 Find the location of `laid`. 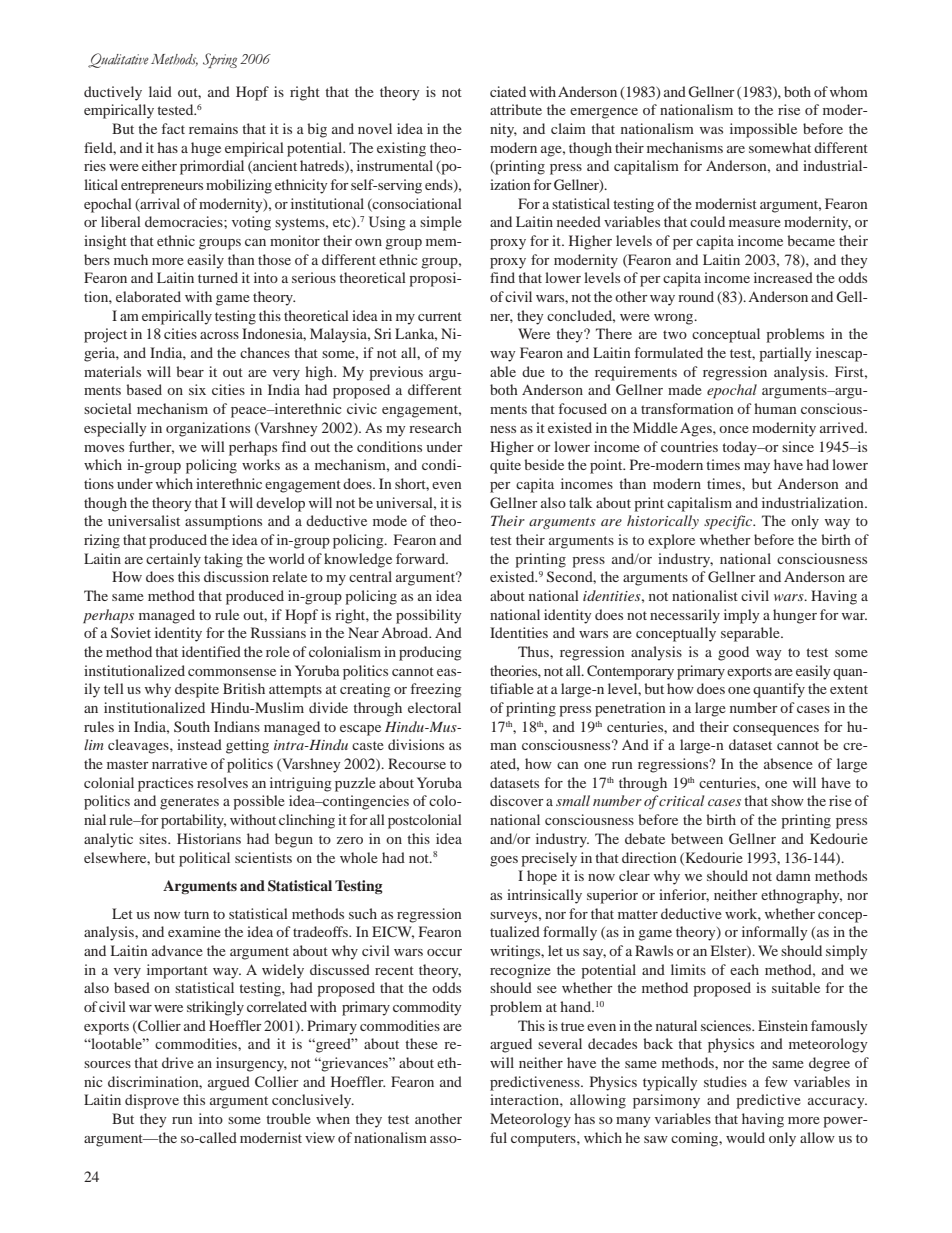

laid is located at coordinates (160, 91).
